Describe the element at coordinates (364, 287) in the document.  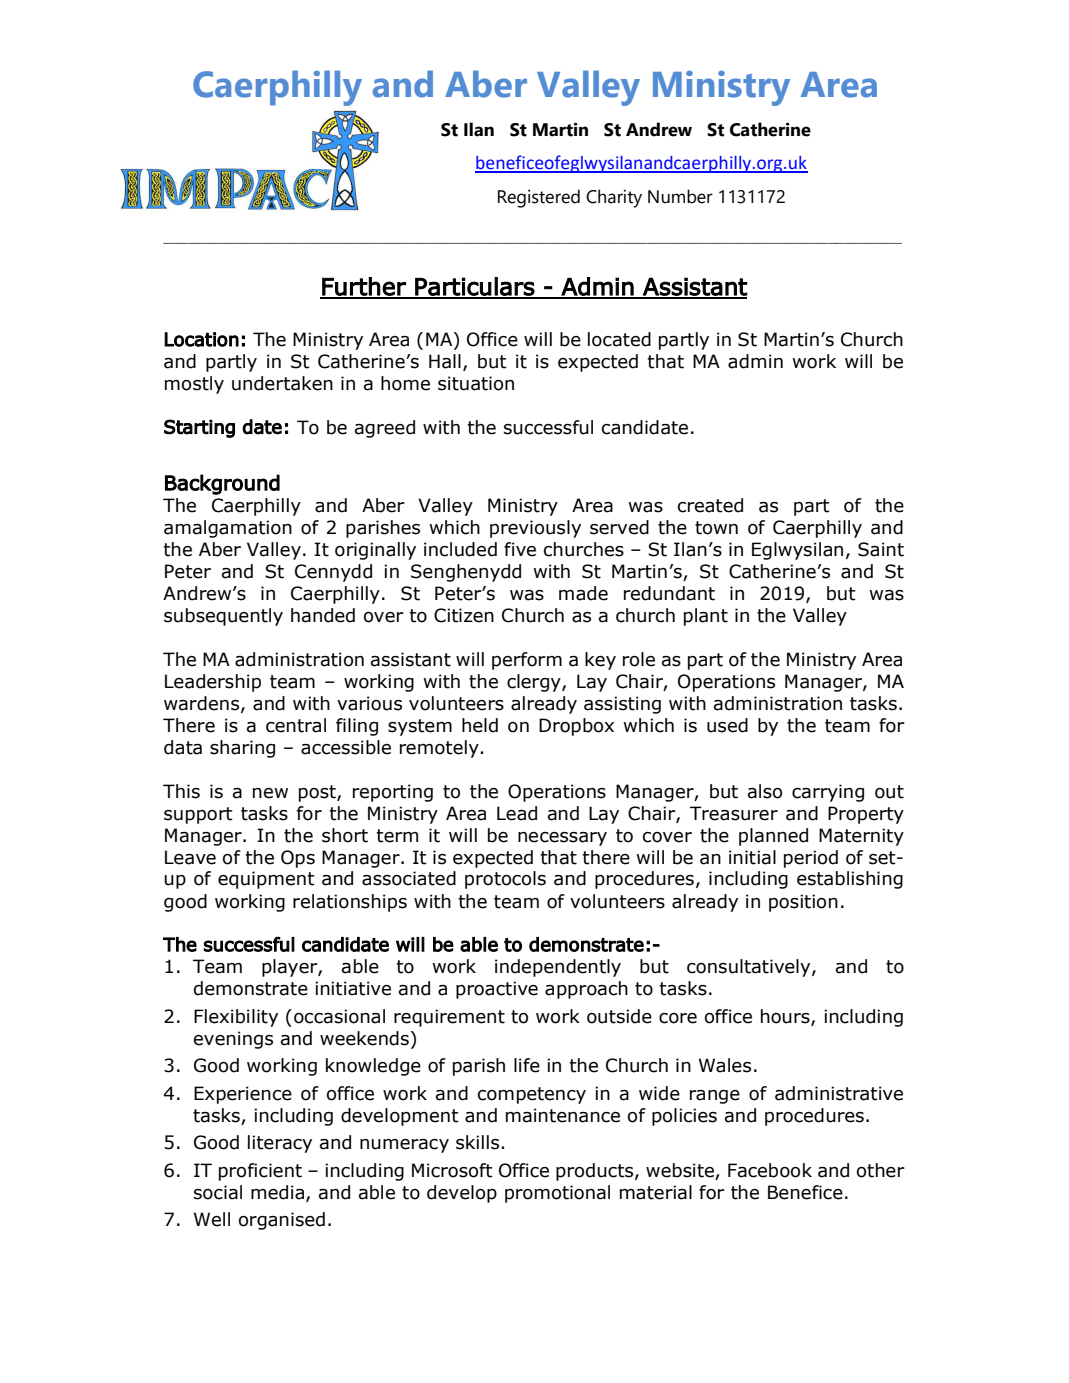
I see `Further` at that location.
